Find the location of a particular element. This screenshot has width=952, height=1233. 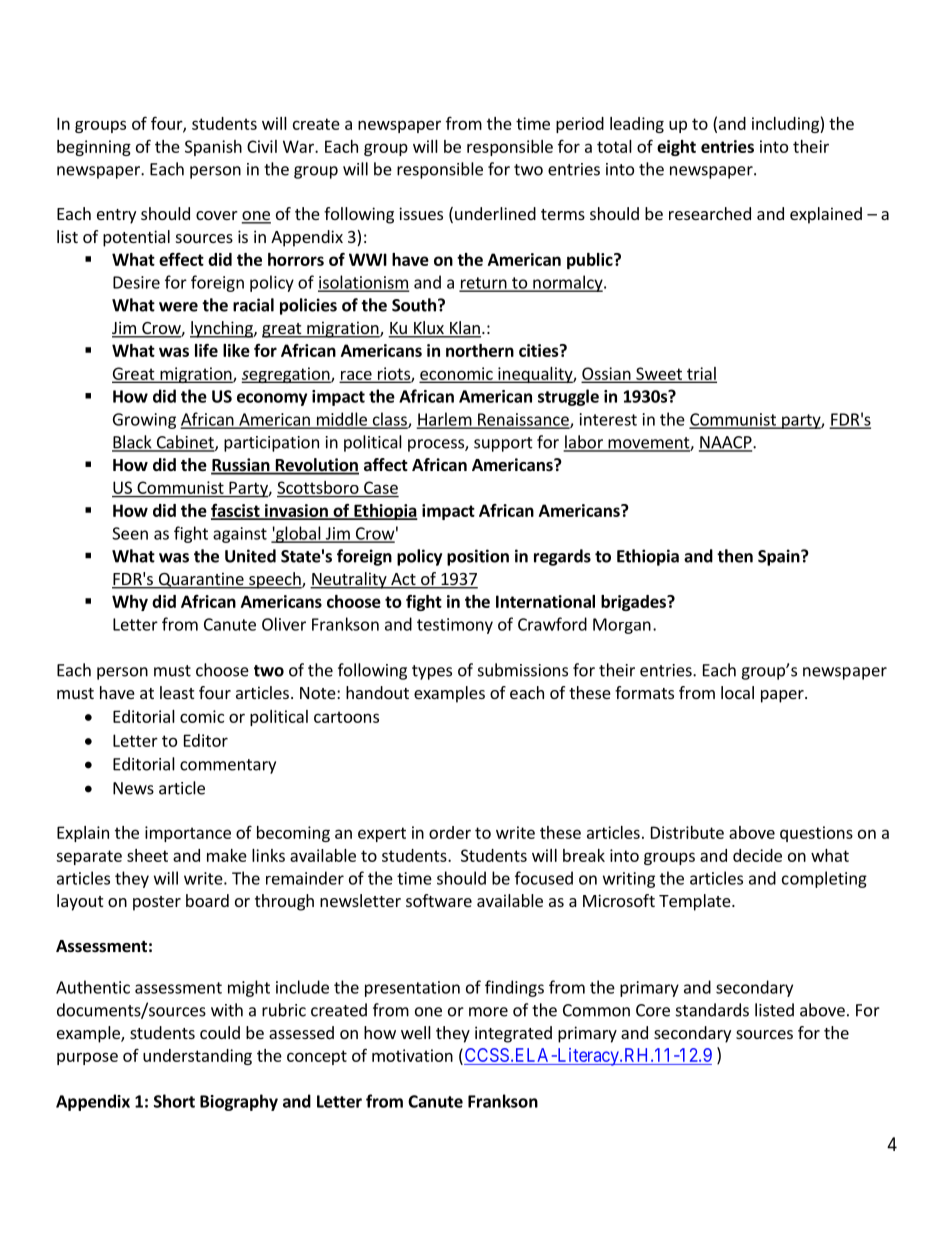

issues is located at coordinates (421, 213).
